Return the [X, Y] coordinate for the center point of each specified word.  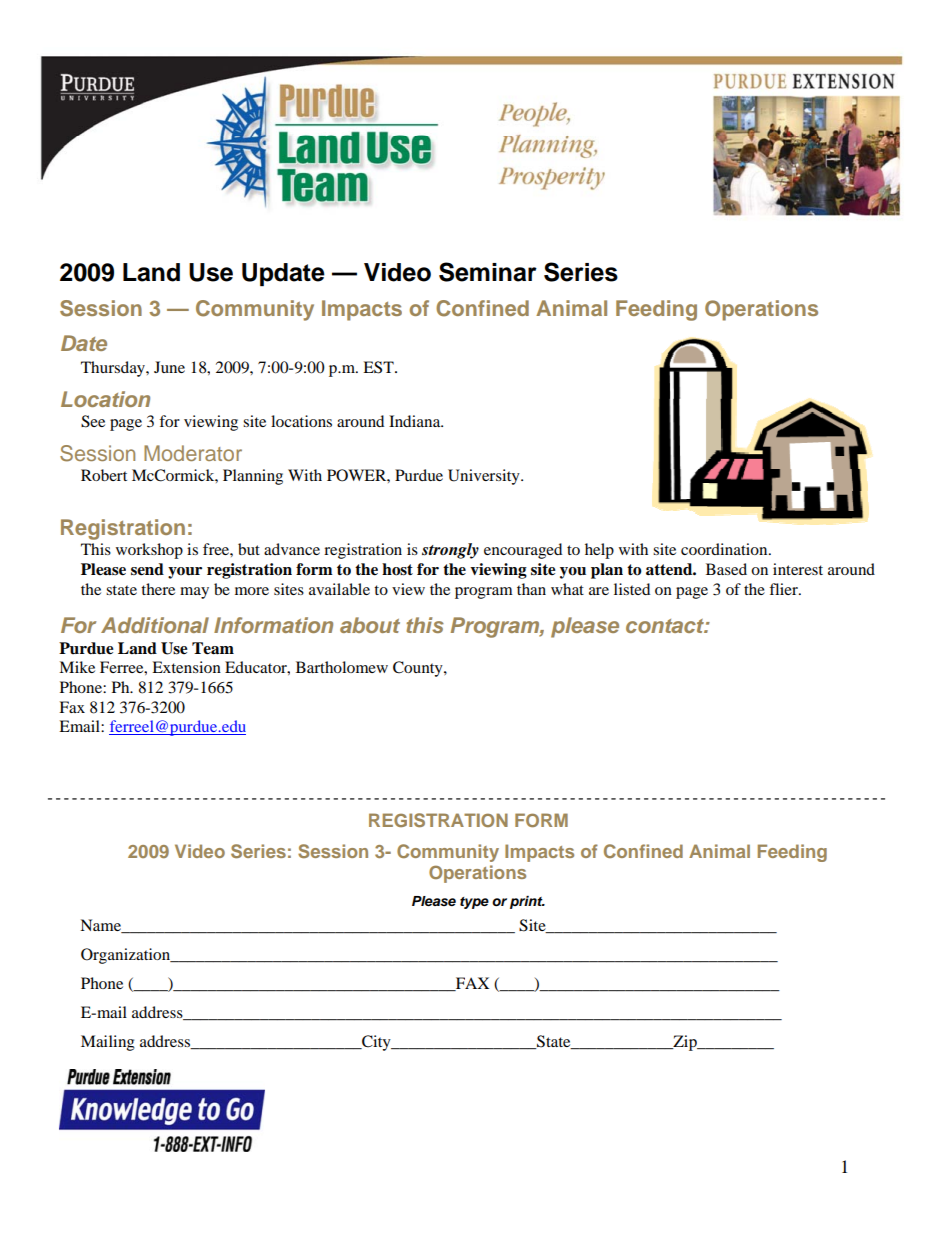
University [485, 477]
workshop [149, 551]
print [527, 902]
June [169, 367]
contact [666, 626]
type [474, 903]
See [93, 421]
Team [213, 648]
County [419, 669]
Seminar [488, 272]
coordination [725, 549]
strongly [450, 551]
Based [726, 569]
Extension [186, 667]
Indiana [416, 421]
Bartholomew [342, 667]
